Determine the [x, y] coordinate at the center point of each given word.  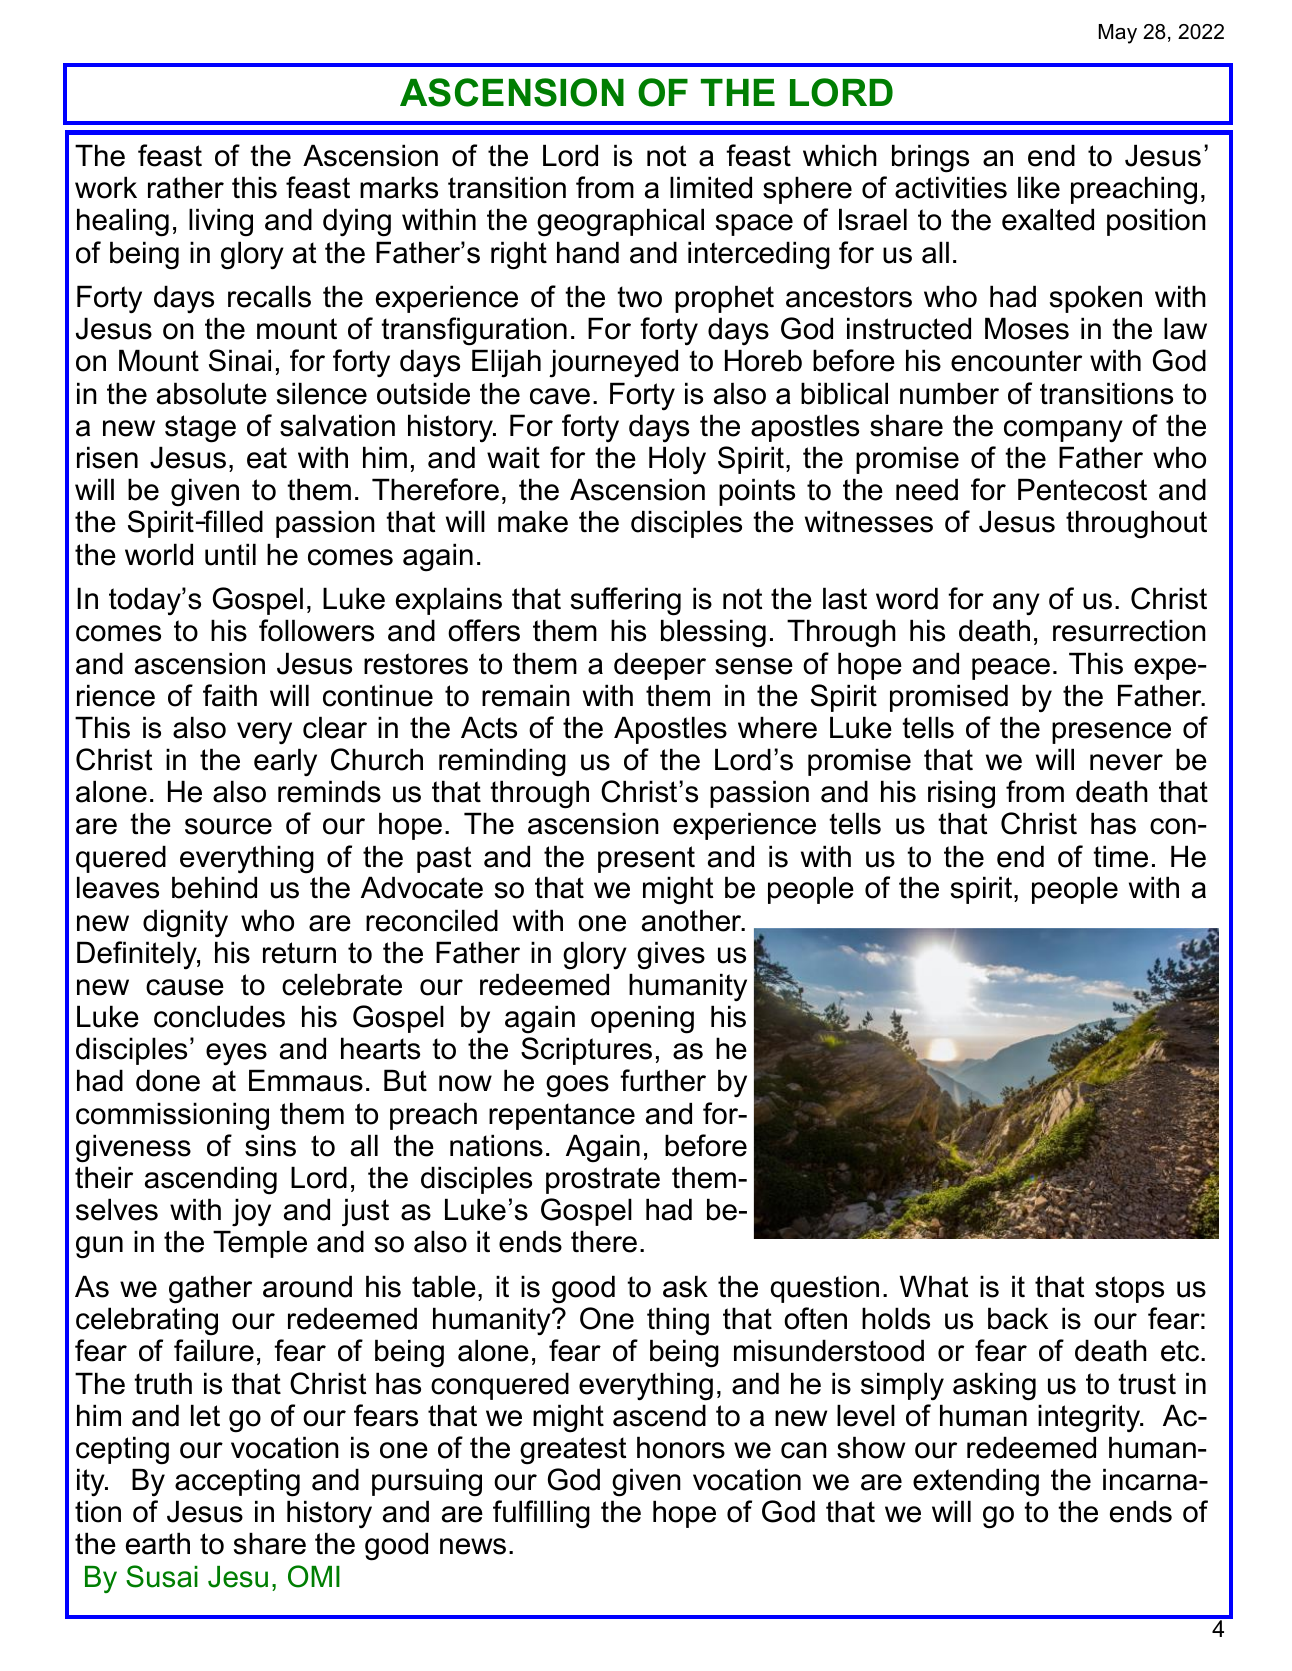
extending [976, 1482]
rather [186, 187]
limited [711, 187]
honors [681, 1447]
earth [158, 1543]
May [1118, 34]
